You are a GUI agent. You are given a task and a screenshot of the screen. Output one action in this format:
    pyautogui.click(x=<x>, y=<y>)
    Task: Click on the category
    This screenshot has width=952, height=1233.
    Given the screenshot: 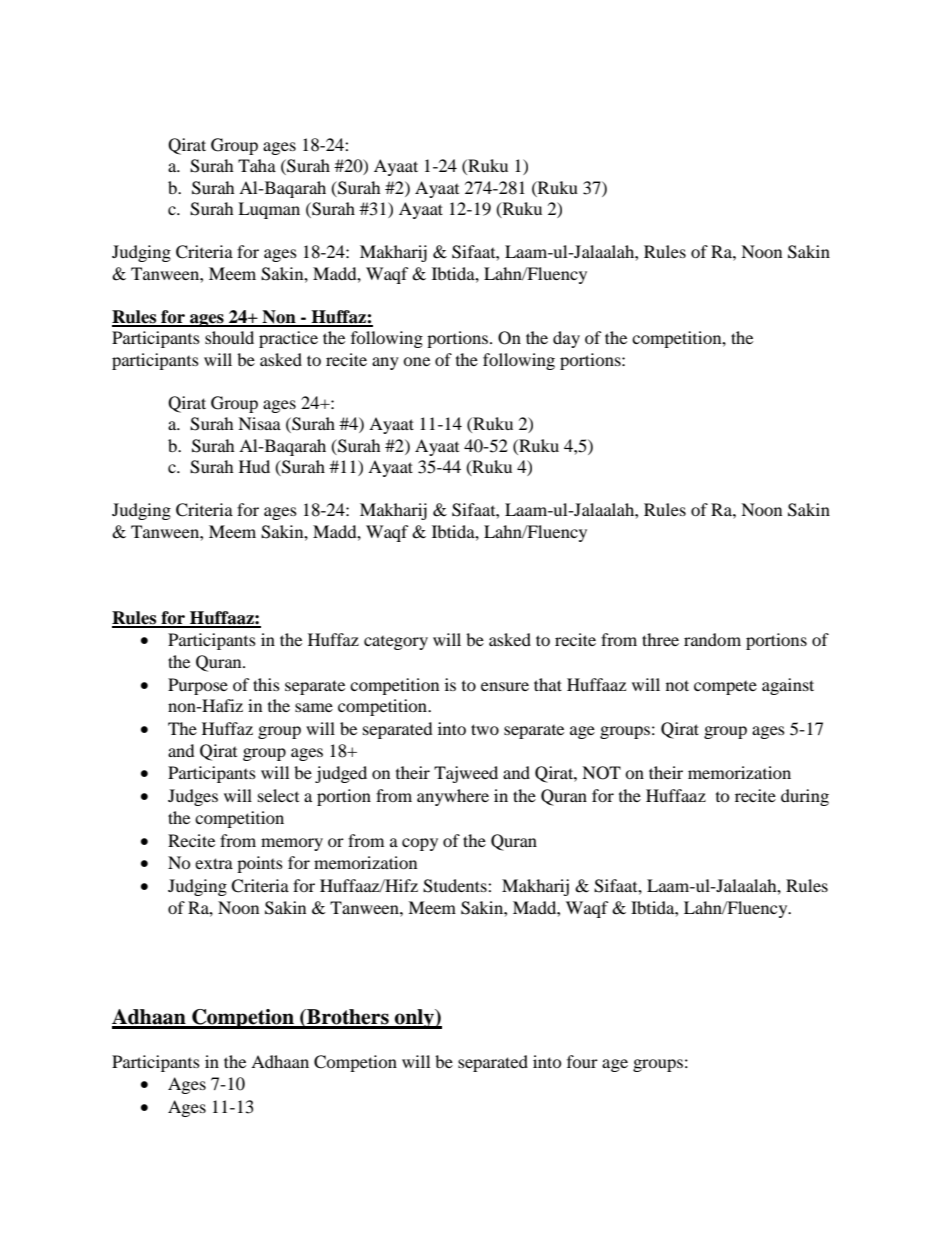 What is the action you would take?
    pyautogui.click(x=396, y=643)
